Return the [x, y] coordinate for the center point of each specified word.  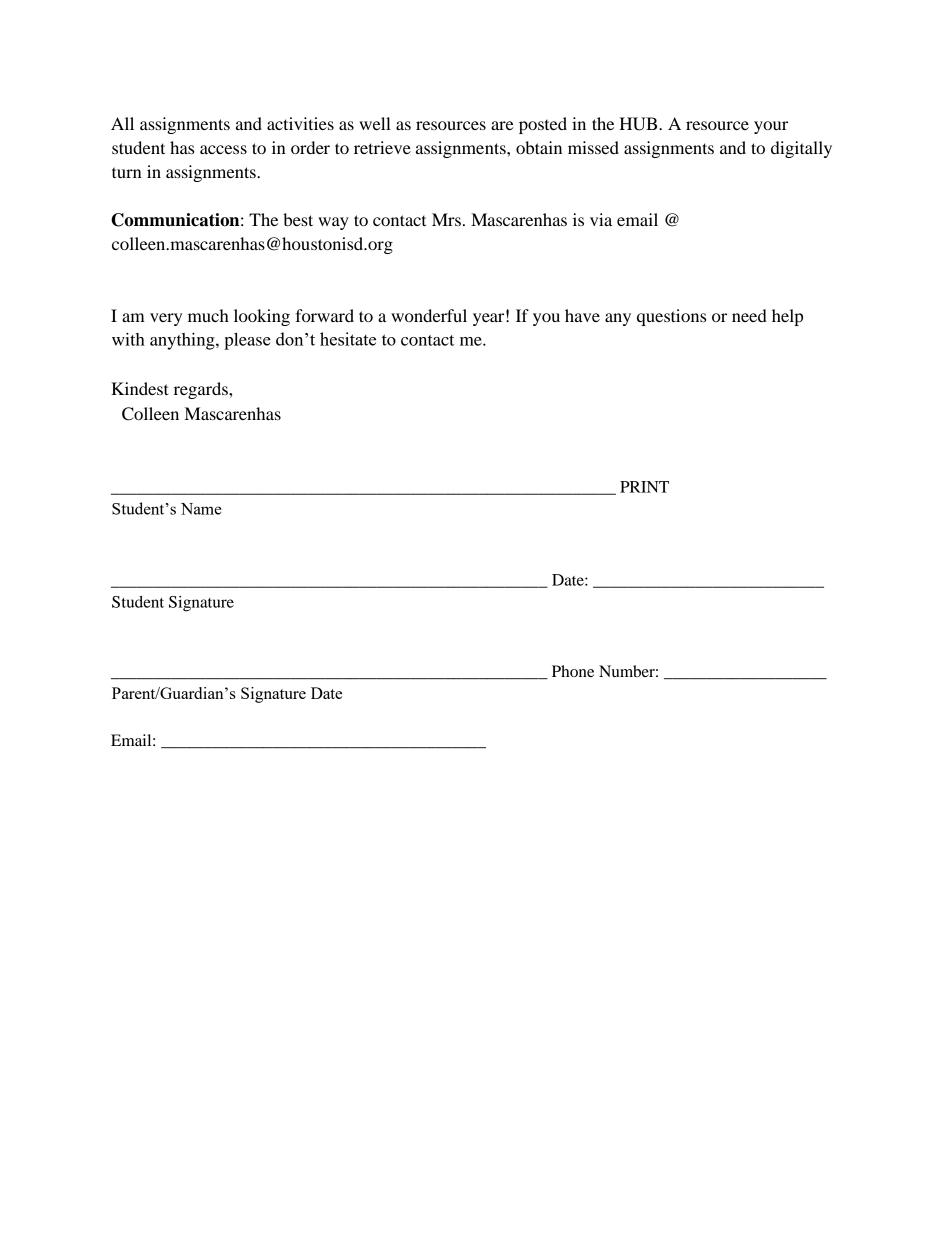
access [223, 149]
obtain [539, 147]
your [771, 127]
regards [202, 390]
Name [201, 509]
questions [671, 317]
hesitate [348, 339]
